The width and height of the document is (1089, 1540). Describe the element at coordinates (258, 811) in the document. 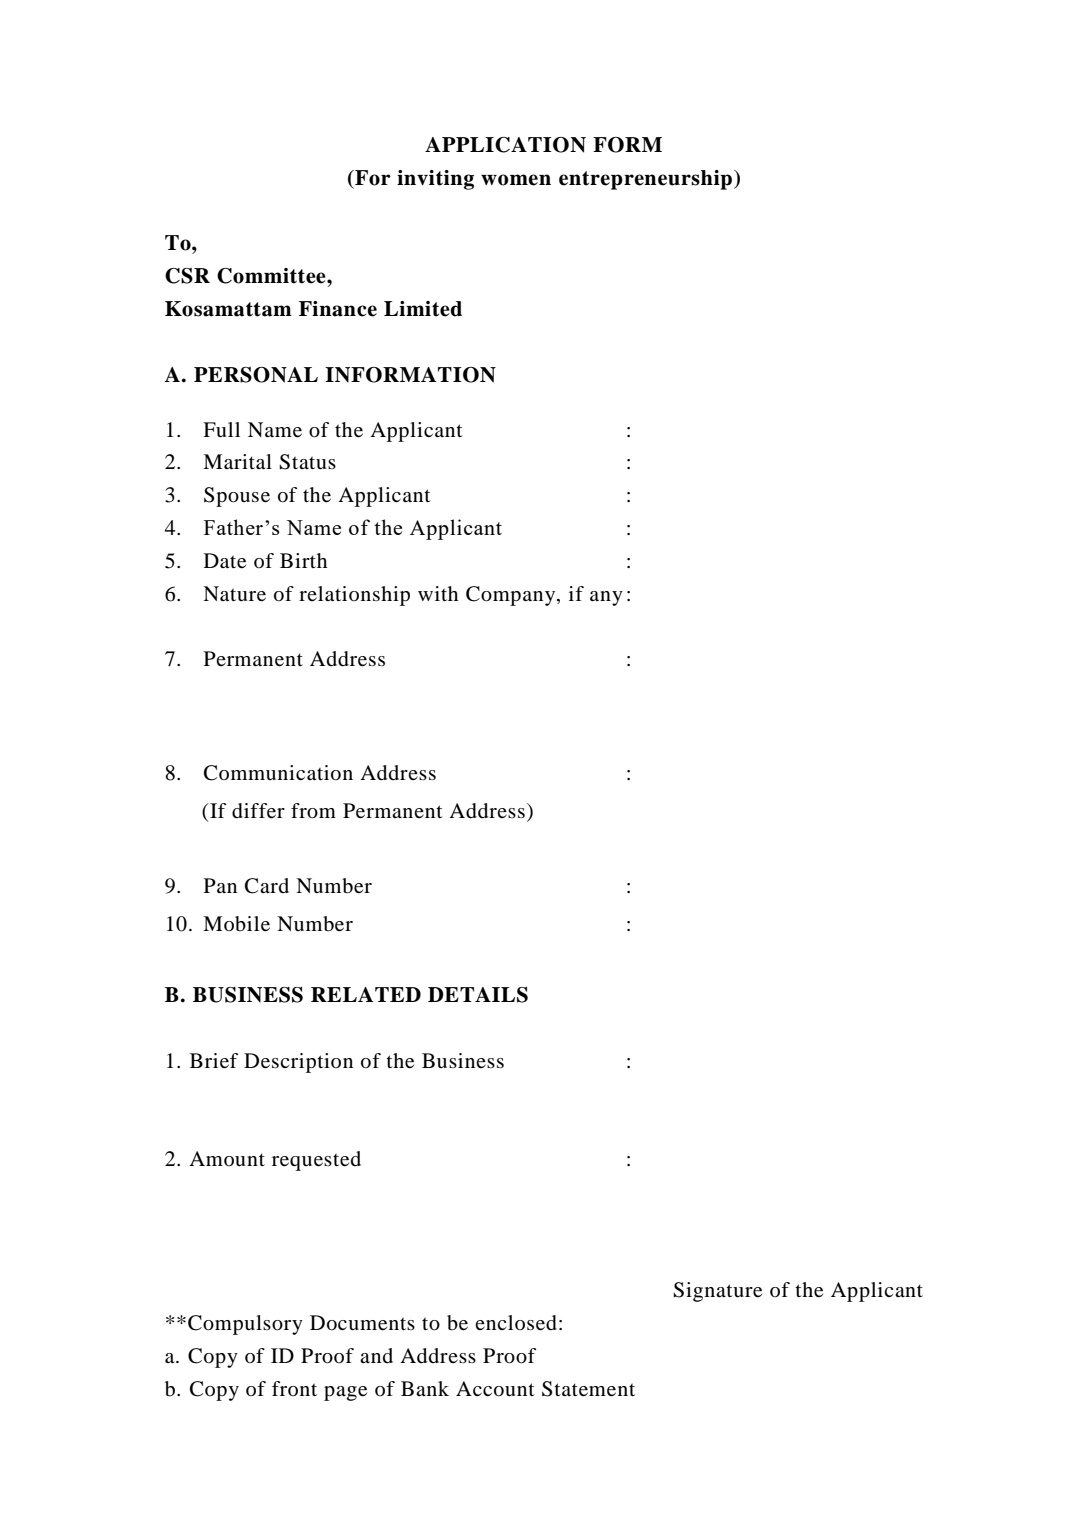

I see `differ` at that location.
